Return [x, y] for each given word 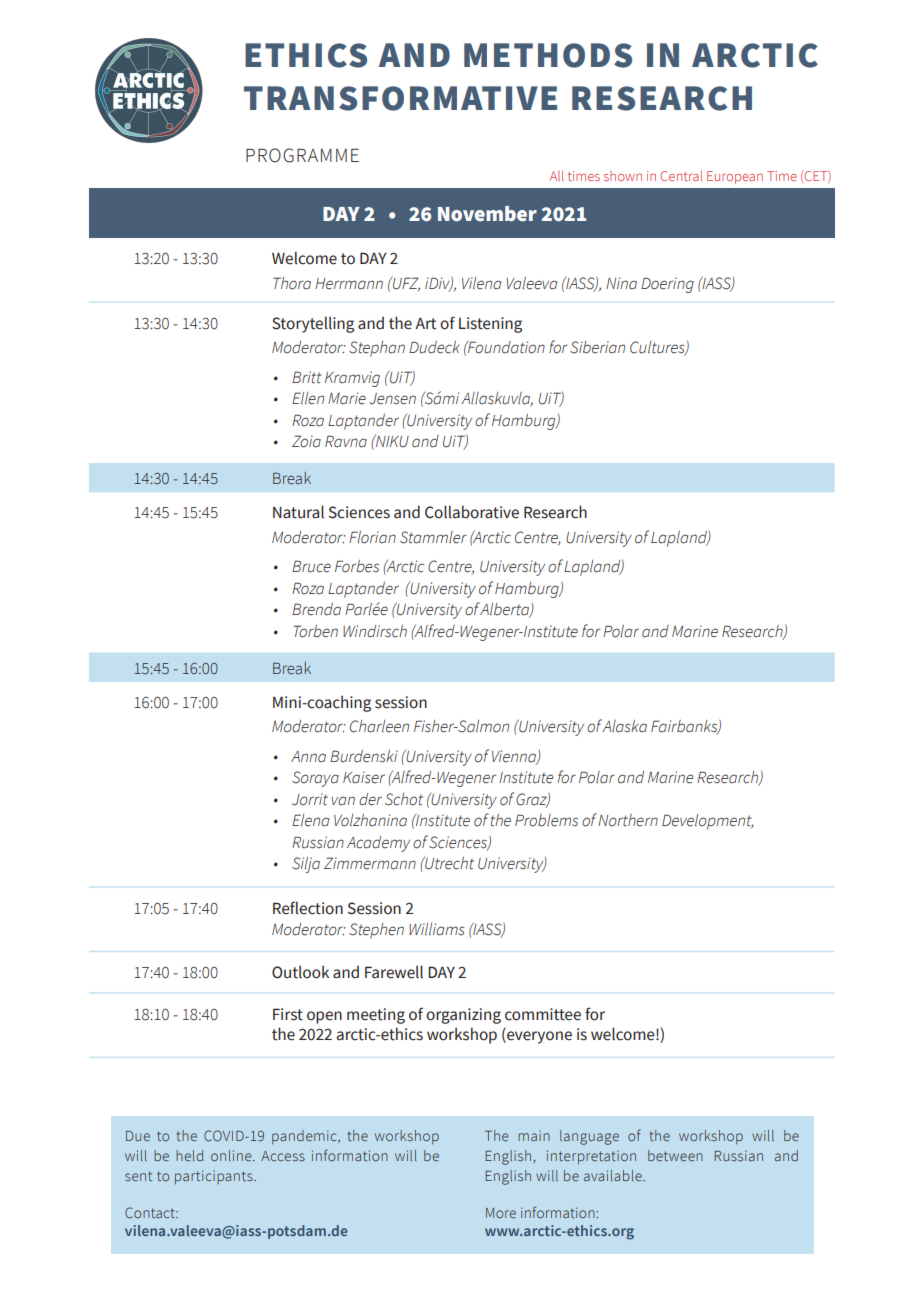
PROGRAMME [302, 155]
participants [215, 1177]
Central [681, 175]
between [675, 1155]
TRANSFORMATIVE [400, 98]
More [501, 1213]
